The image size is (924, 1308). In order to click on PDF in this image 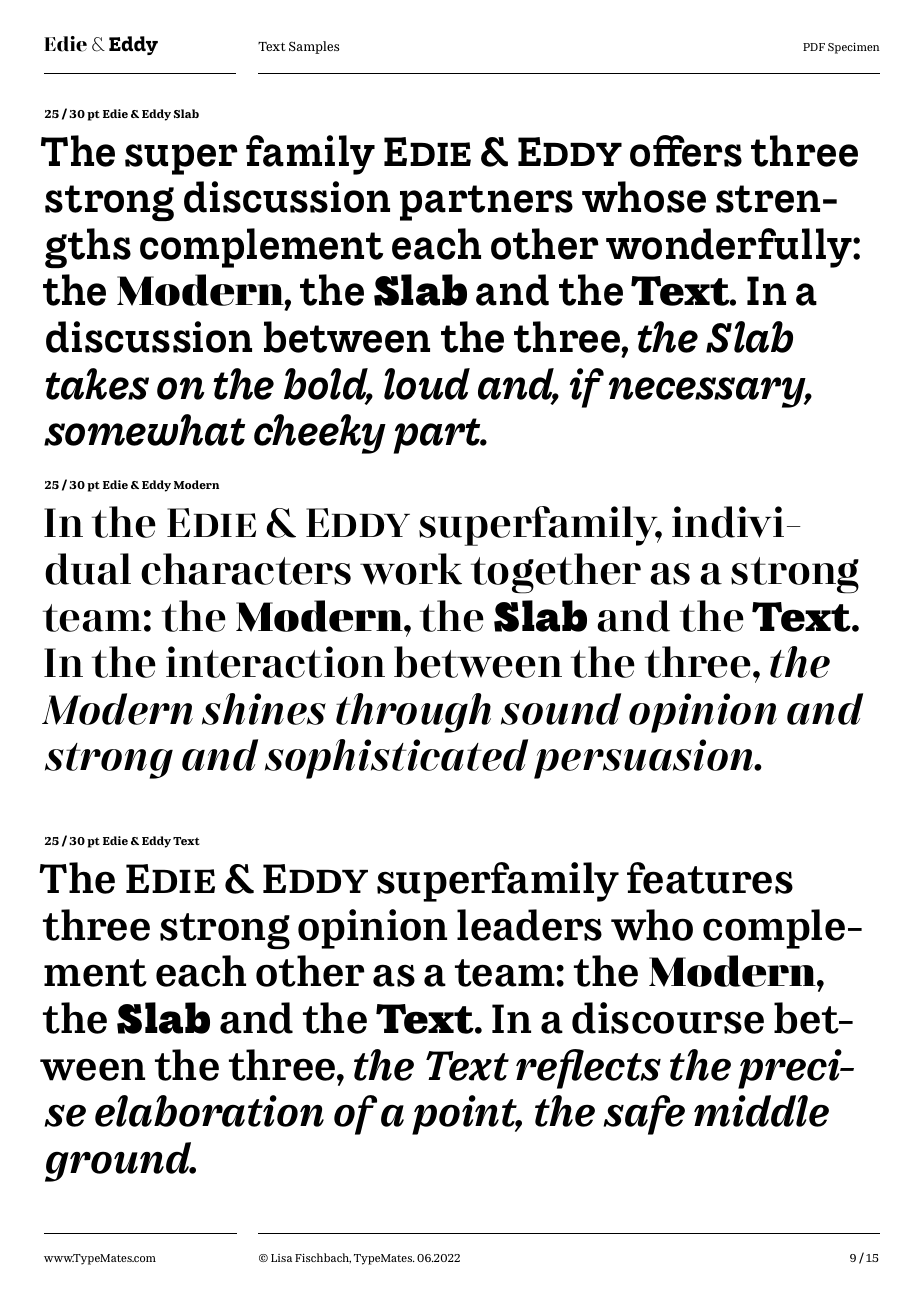, I will do `click(814, 47)`.
